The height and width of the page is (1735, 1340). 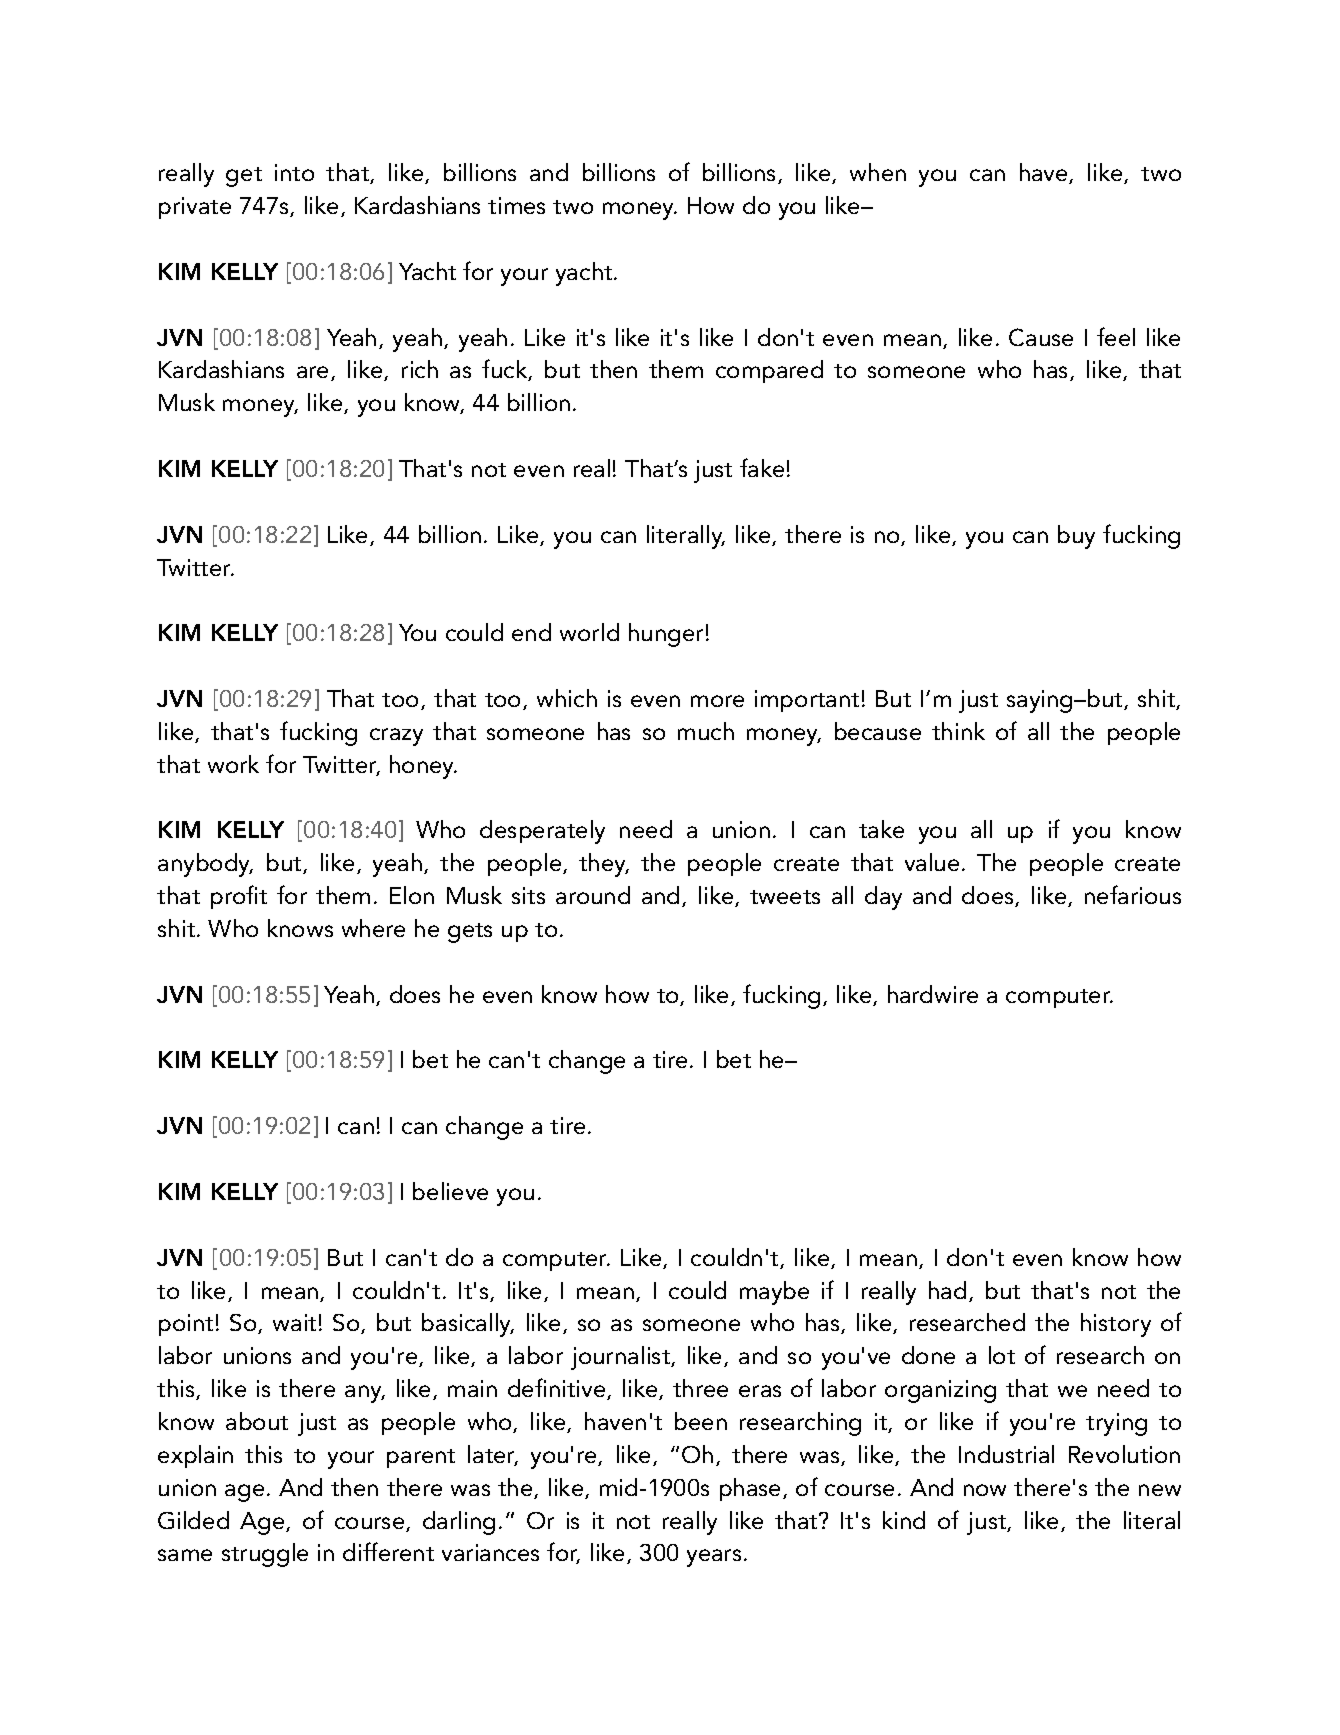 What do you see at coordinates (666, 635) in the page?
I see `hunger` at bounding box center [666, 635].
